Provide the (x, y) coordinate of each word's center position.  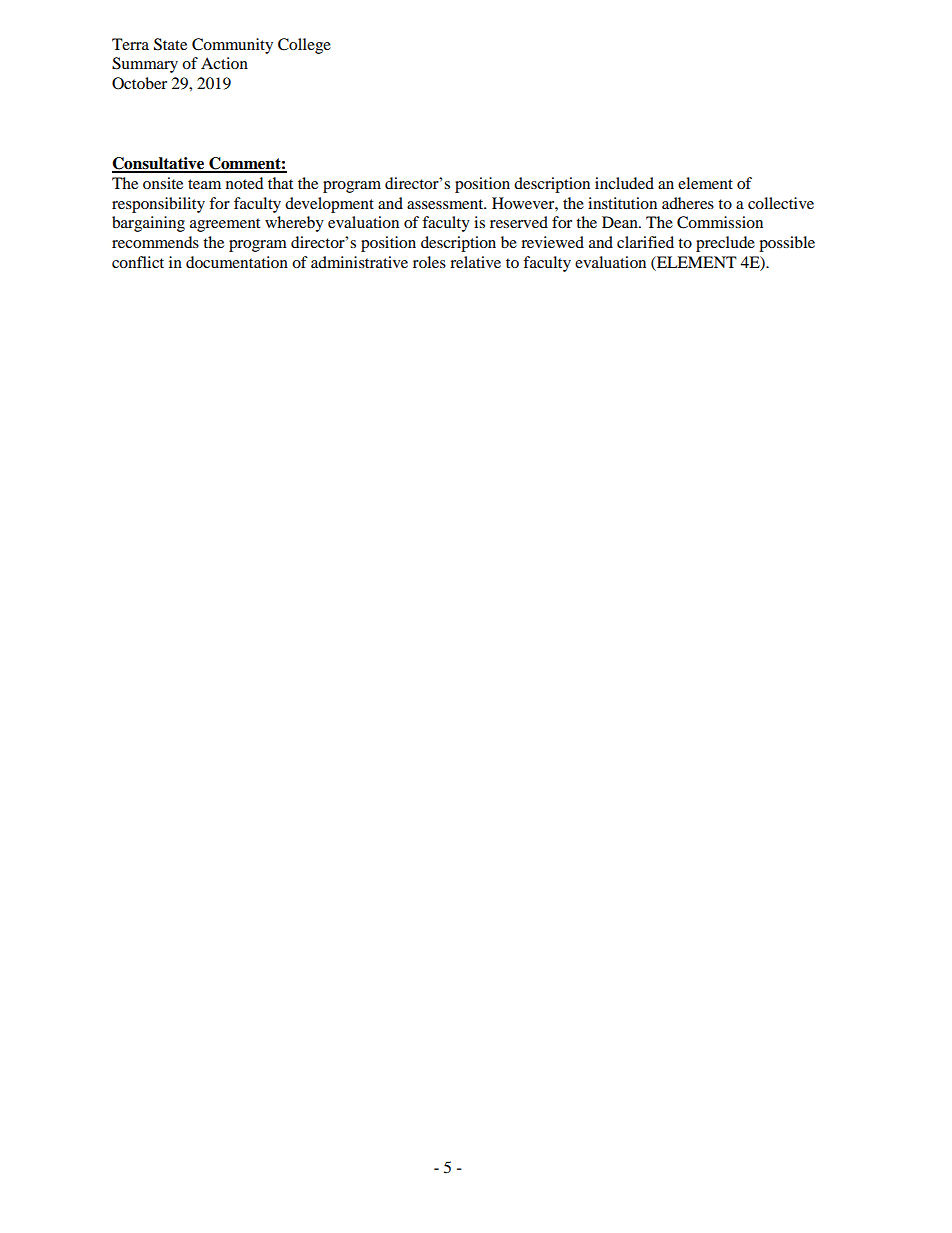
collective (781, 203)
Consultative (159, 164)
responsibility (158, 205)
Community (232, 46)
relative (475, 262)
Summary (145, 65)
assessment (446, 204)
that (280, 183)
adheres (688, 203)
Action (224, 63)
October (139, 83)
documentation (237, 262)
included (624, 183)
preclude (725, 244)
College (304, 46)
